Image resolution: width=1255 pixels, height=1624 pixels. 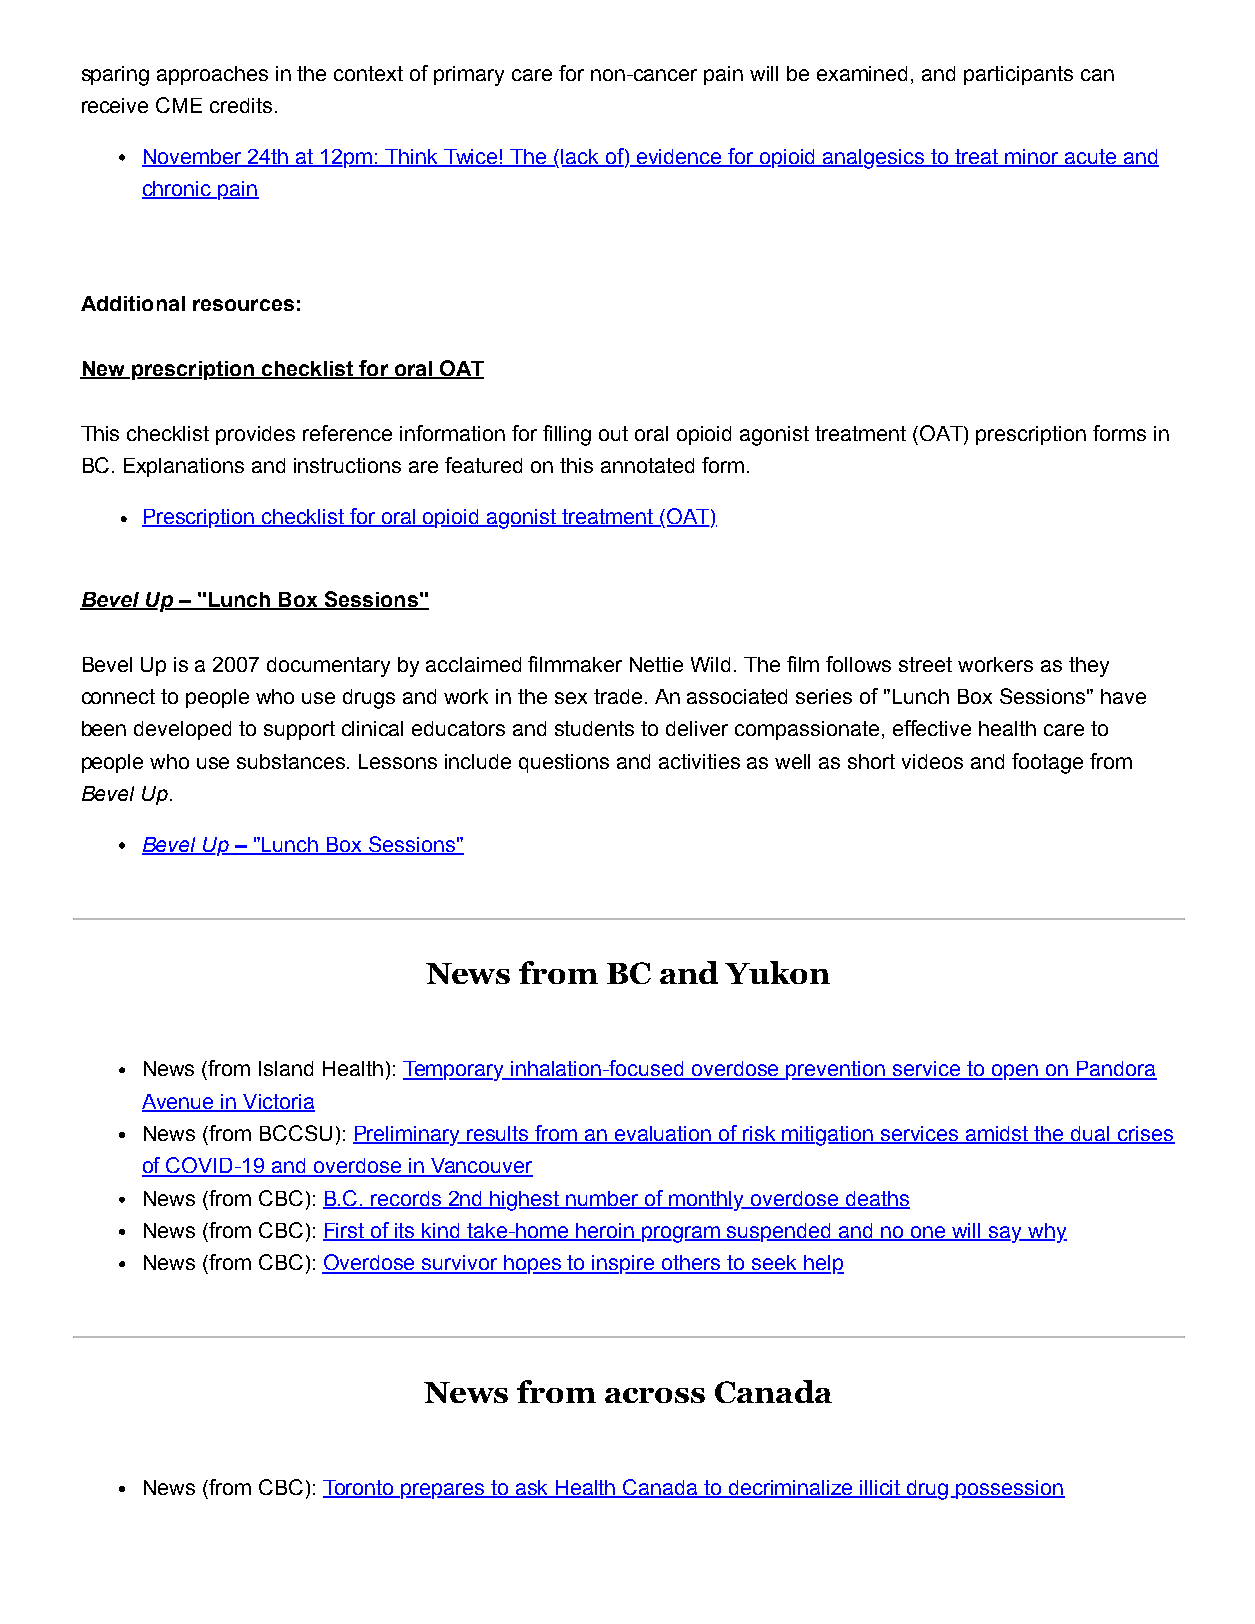 What do you see at coordinates (1010, 1489) in the document?
I see `possession` at bounding box center [1010, 1489].
